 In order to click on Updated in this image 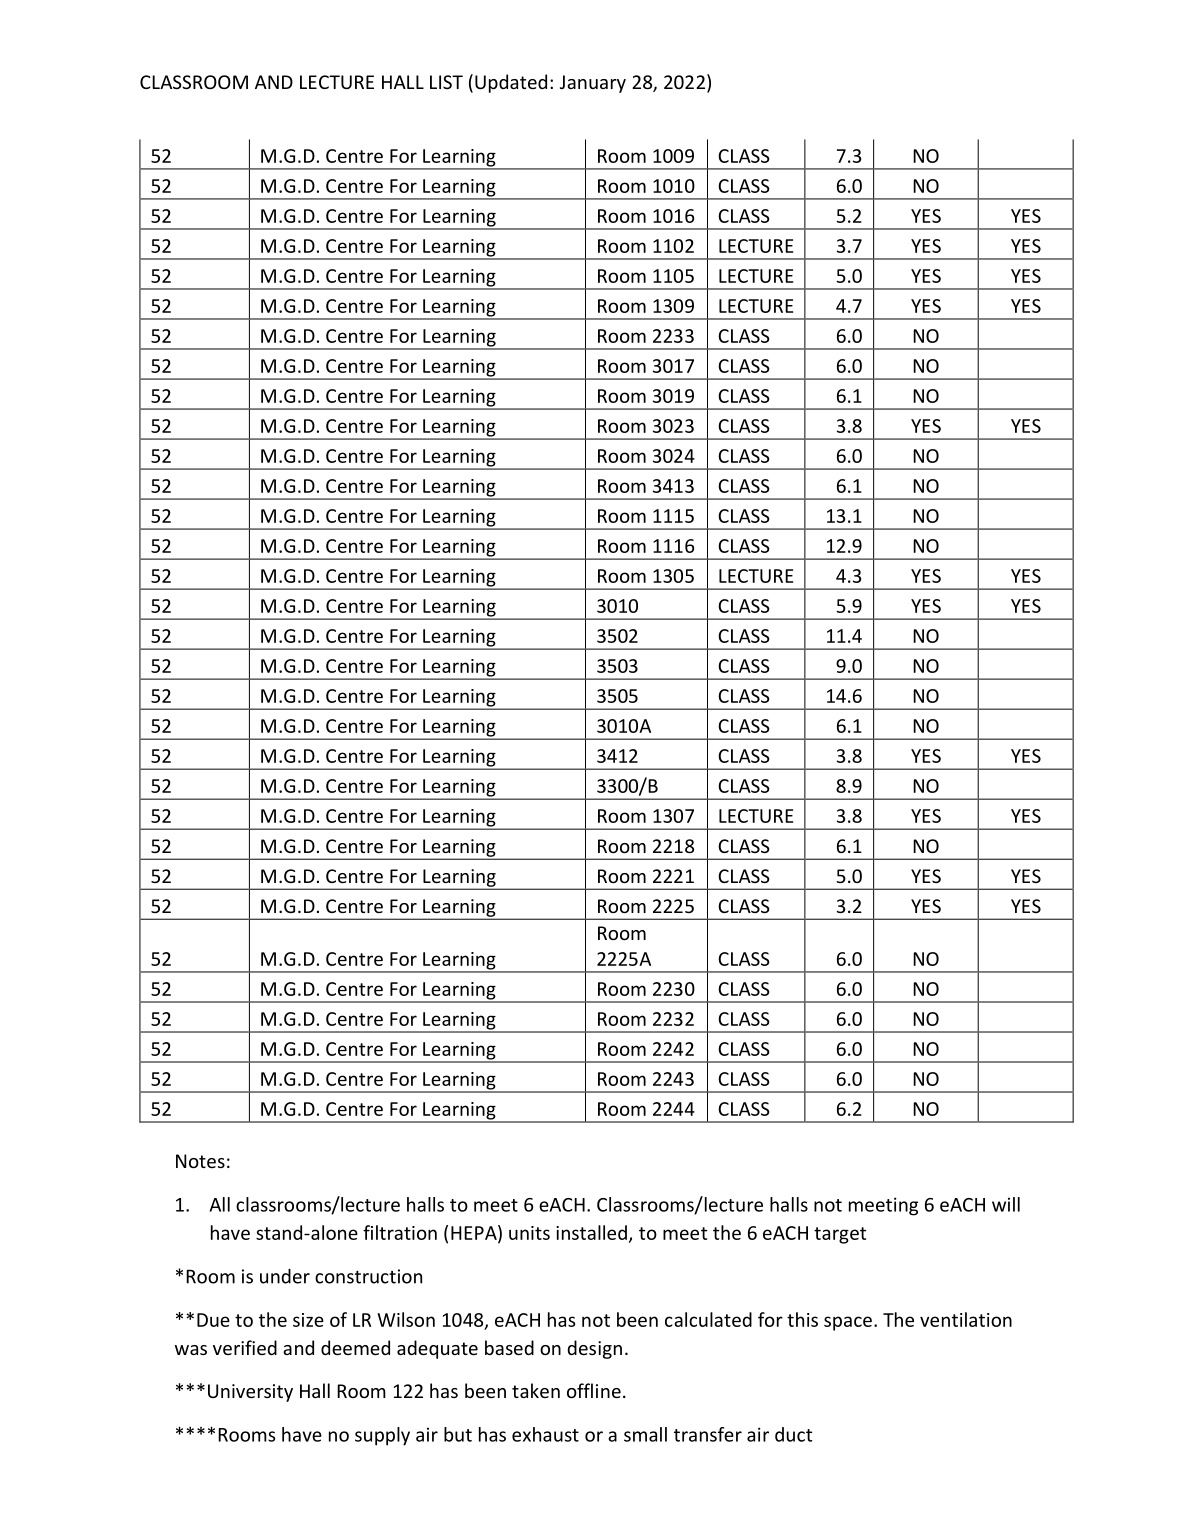, I will do `click(511, 83)`.
